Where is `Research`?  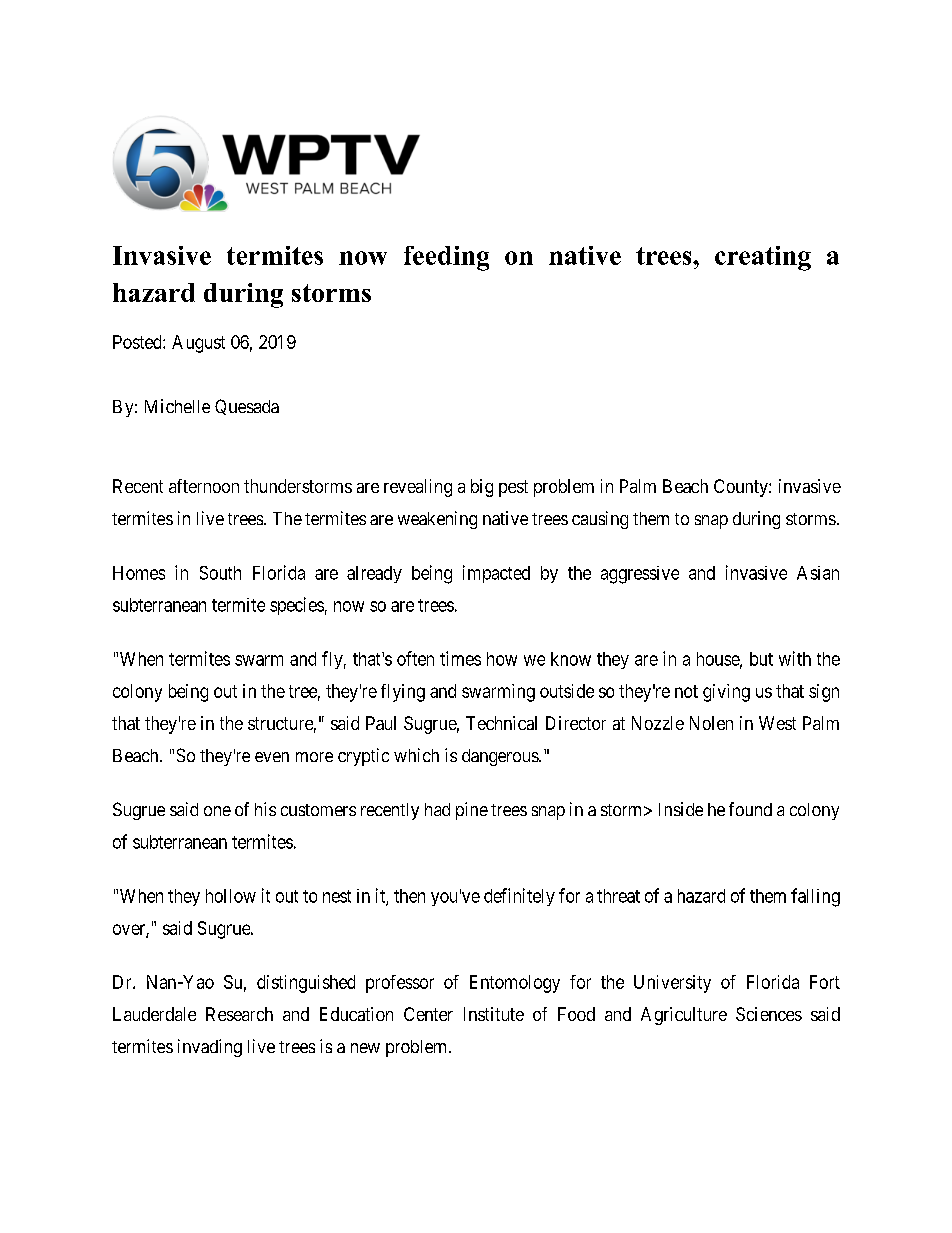 Research is located at coordinates (239, 1014).
